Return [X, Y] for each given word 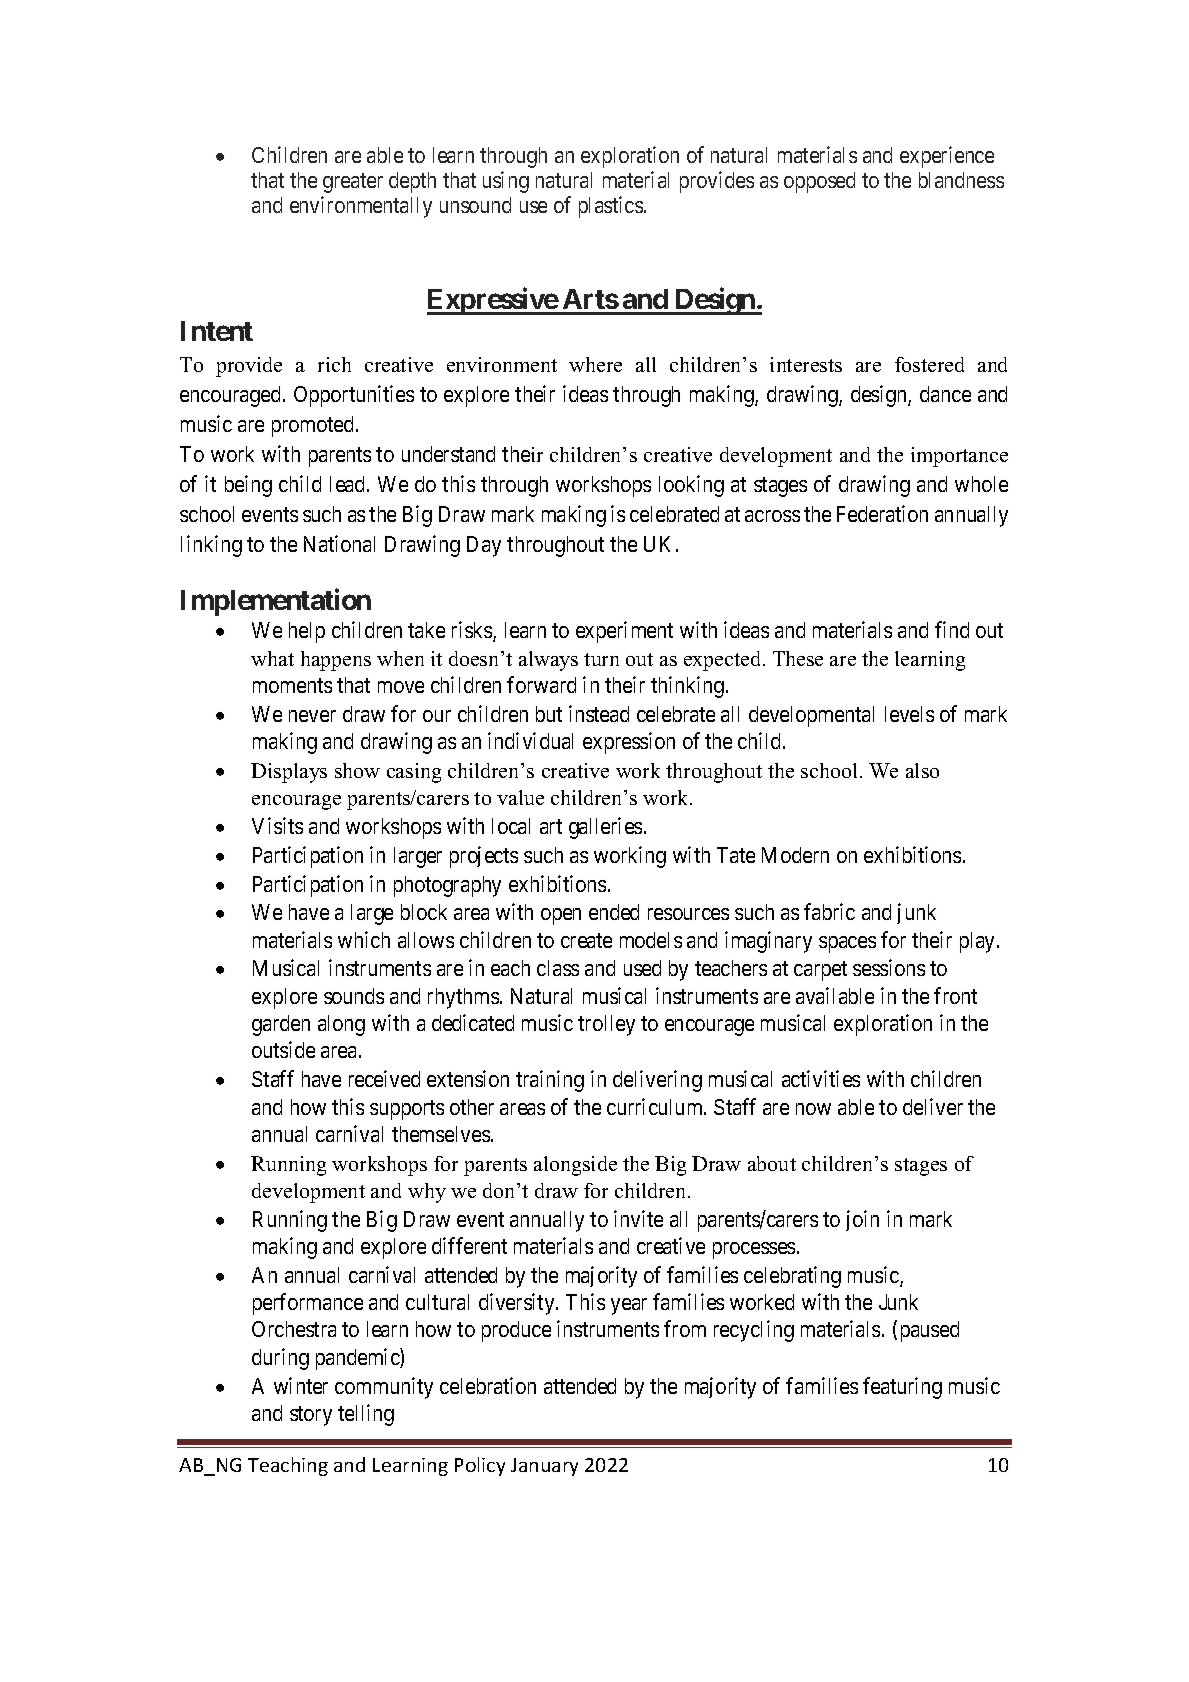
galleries [605, 828]
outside [283, 1049]
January [544, 1467]
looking [691, 486]
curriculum [656, 1106]
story [311, 1416]
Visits [277, 825]
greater [353, 183]
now [813, 1109]
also [922, 770]
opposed [819, 182]
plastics [611, 207]
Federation [882, 513]
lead [349, 484]
